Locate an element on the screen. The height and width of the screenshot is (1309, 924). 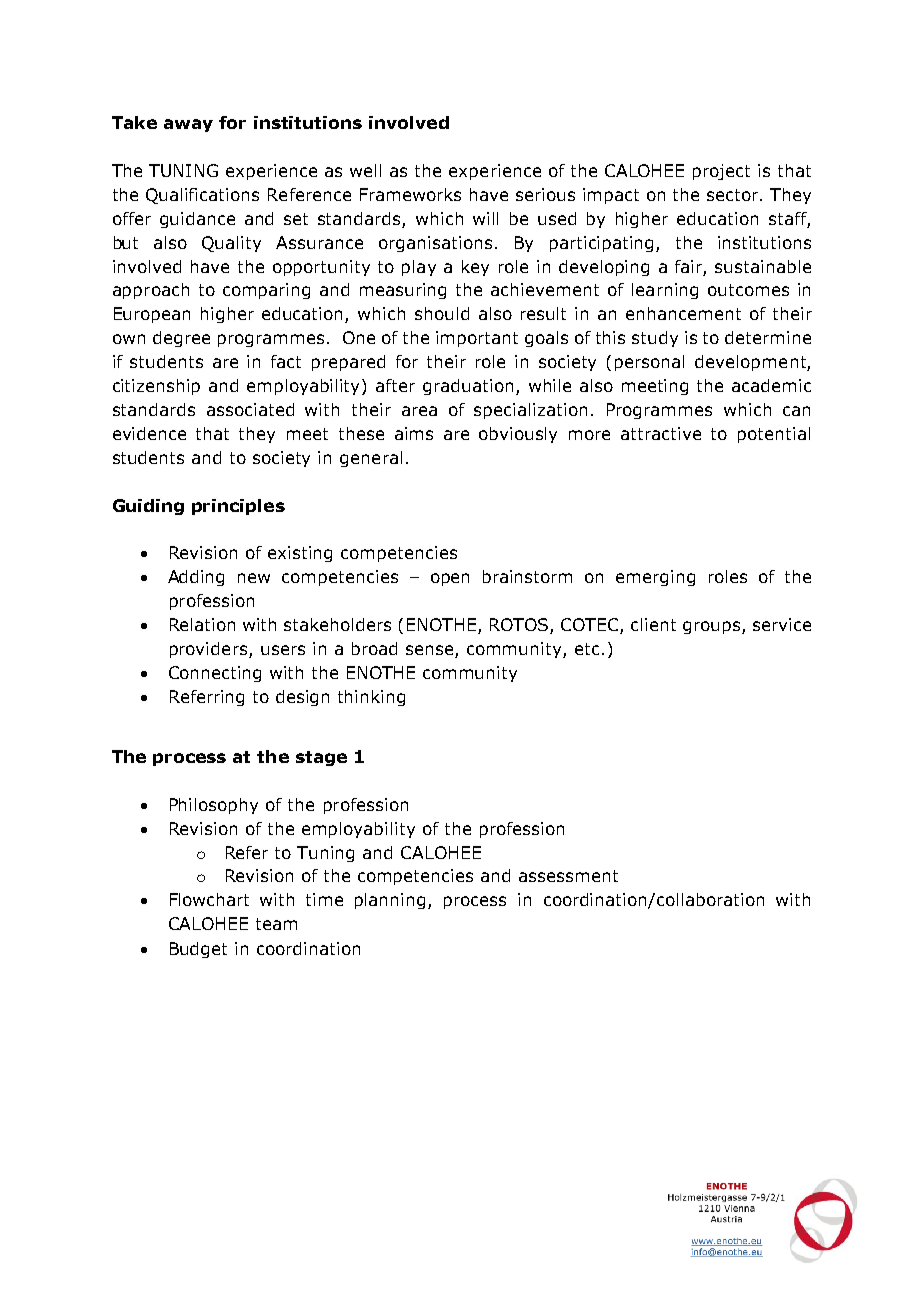
away is located at coordinates (188, 125).
